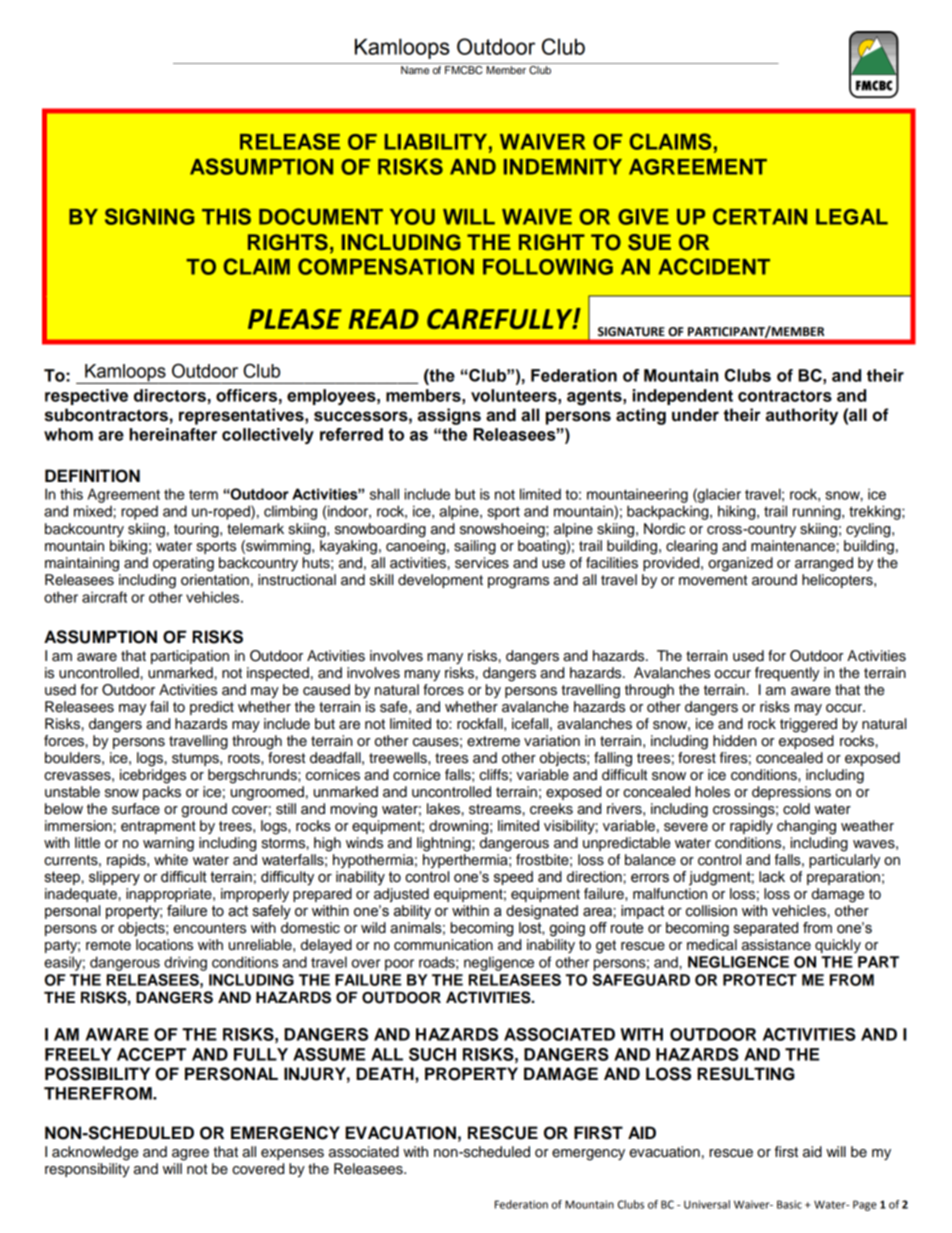 The height and width of the image is (1233, 952). I want to click on Name, so click(415, 70).
